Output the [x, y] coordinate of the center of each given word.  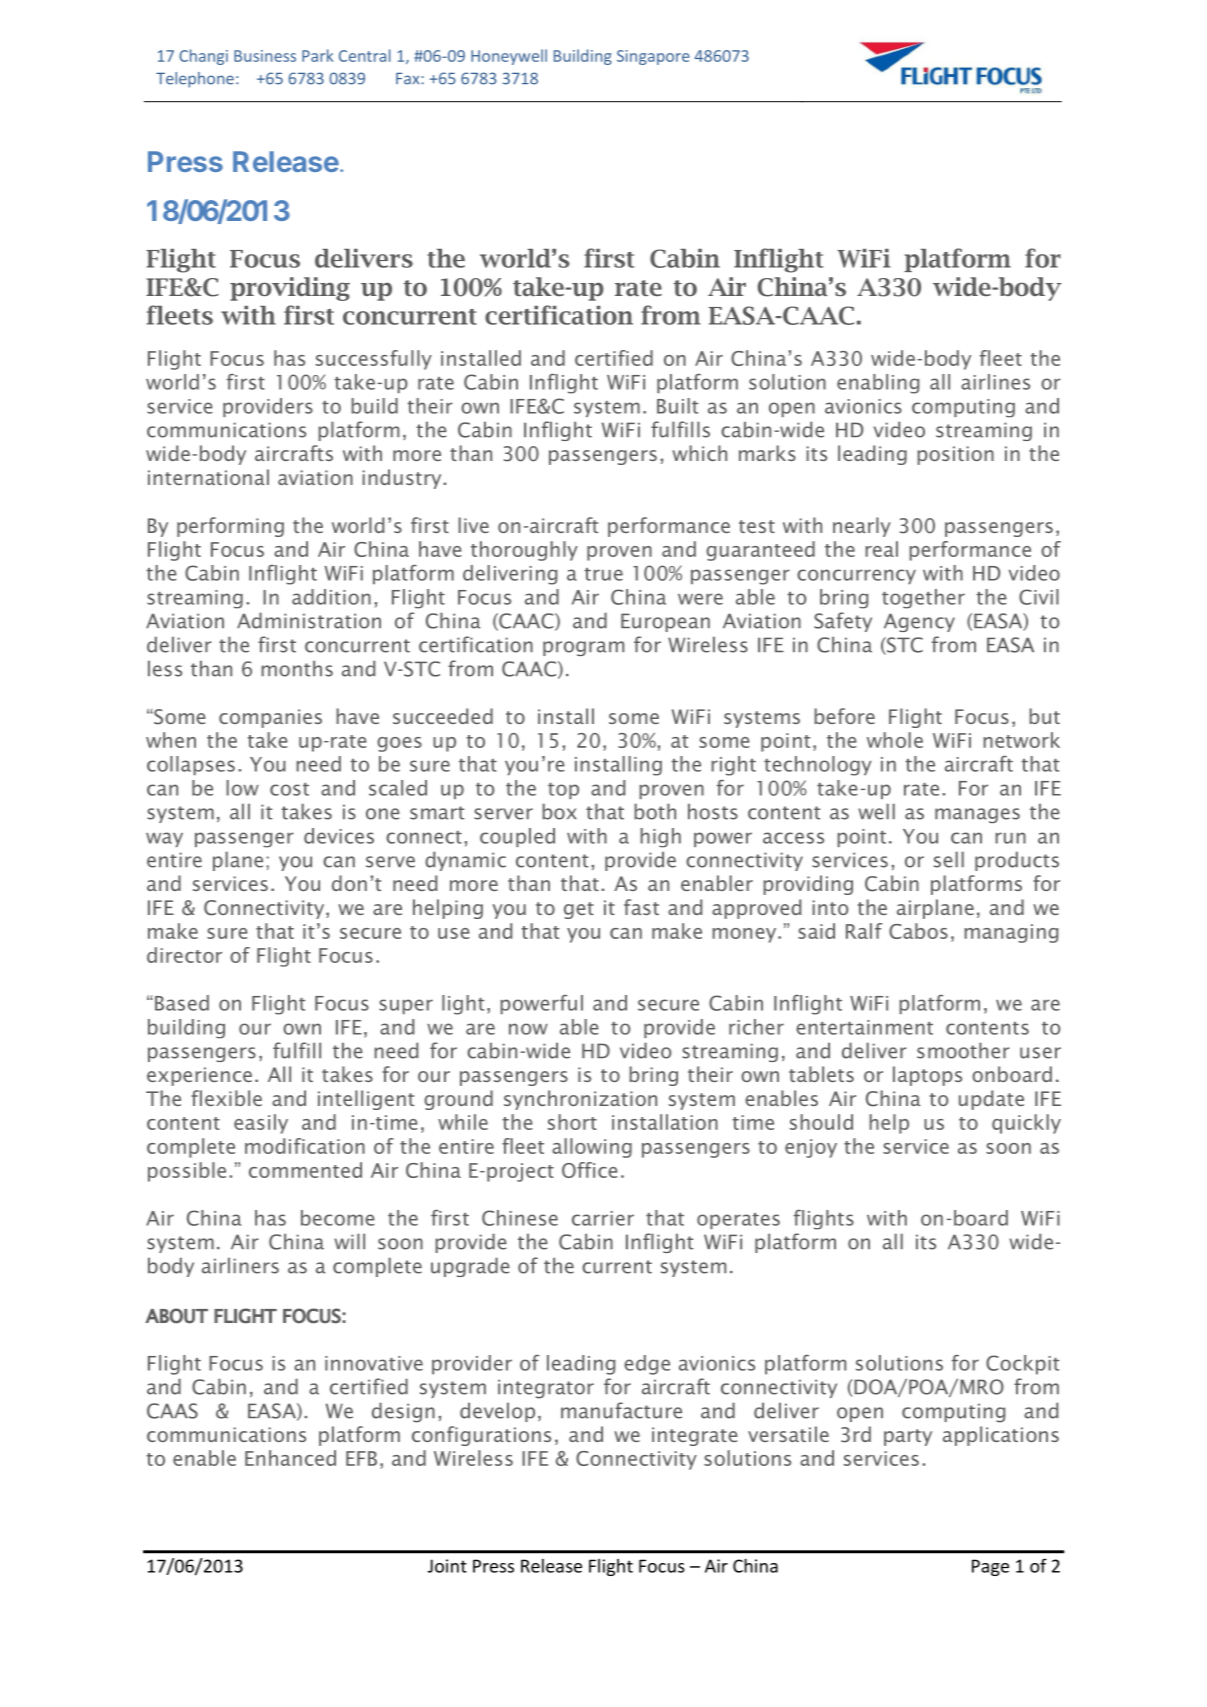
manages [977, 815]
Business [265, 56]
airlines [995, 382]
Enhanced [290, 1458]
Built [677, 406]
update [991, 1100]
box [559, 811]
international [208, 477]
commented [305, 1170]
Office [590, 1170]
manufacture [621, 1410]
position [955, 455]
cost [289, 789]
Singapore [653, 57]
